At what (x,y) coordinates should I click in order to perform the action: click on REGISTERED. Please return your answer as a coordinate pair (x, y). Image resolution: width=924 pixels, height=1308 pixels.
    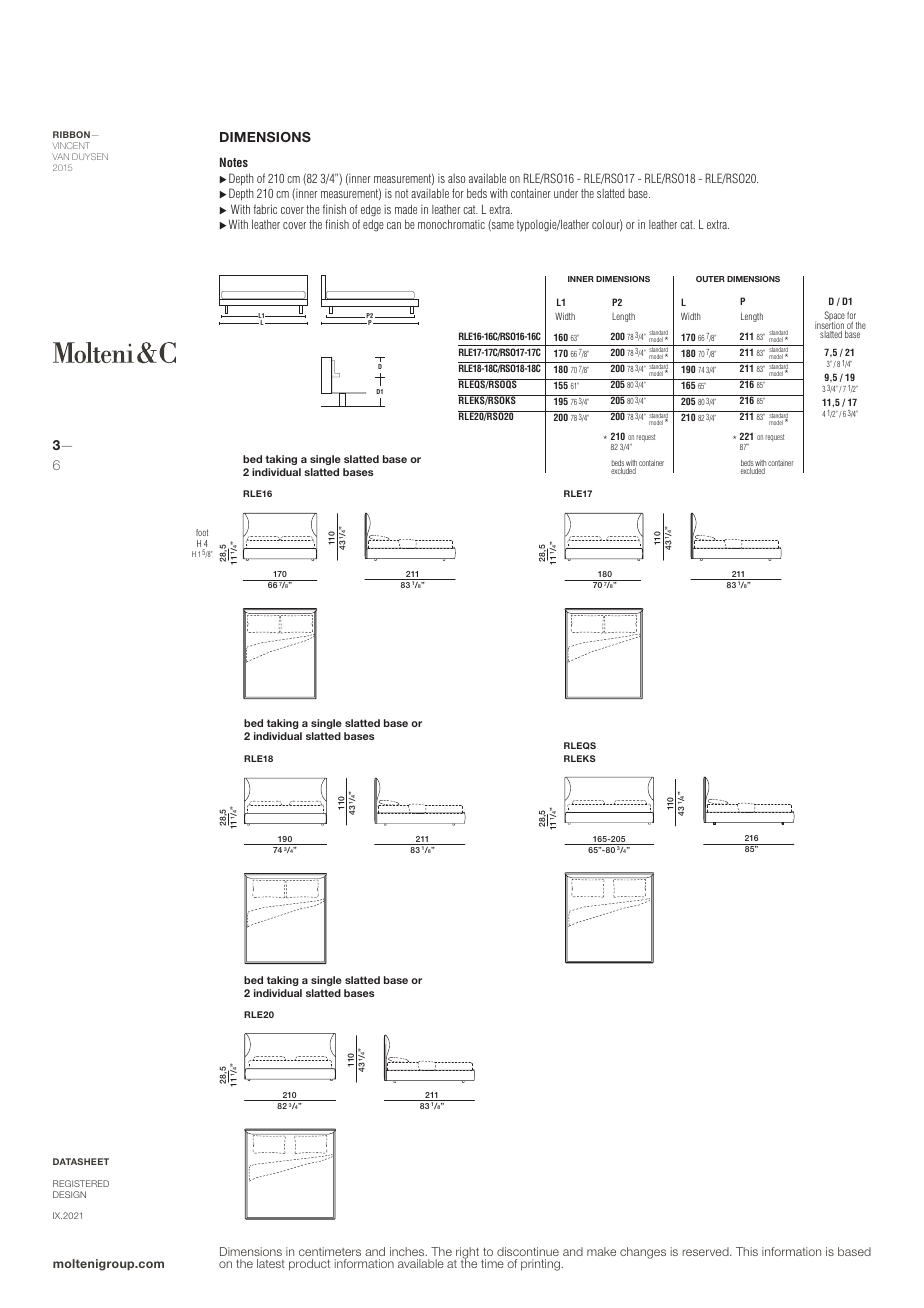
    Looking at the image, I should click on (81, 1183).
